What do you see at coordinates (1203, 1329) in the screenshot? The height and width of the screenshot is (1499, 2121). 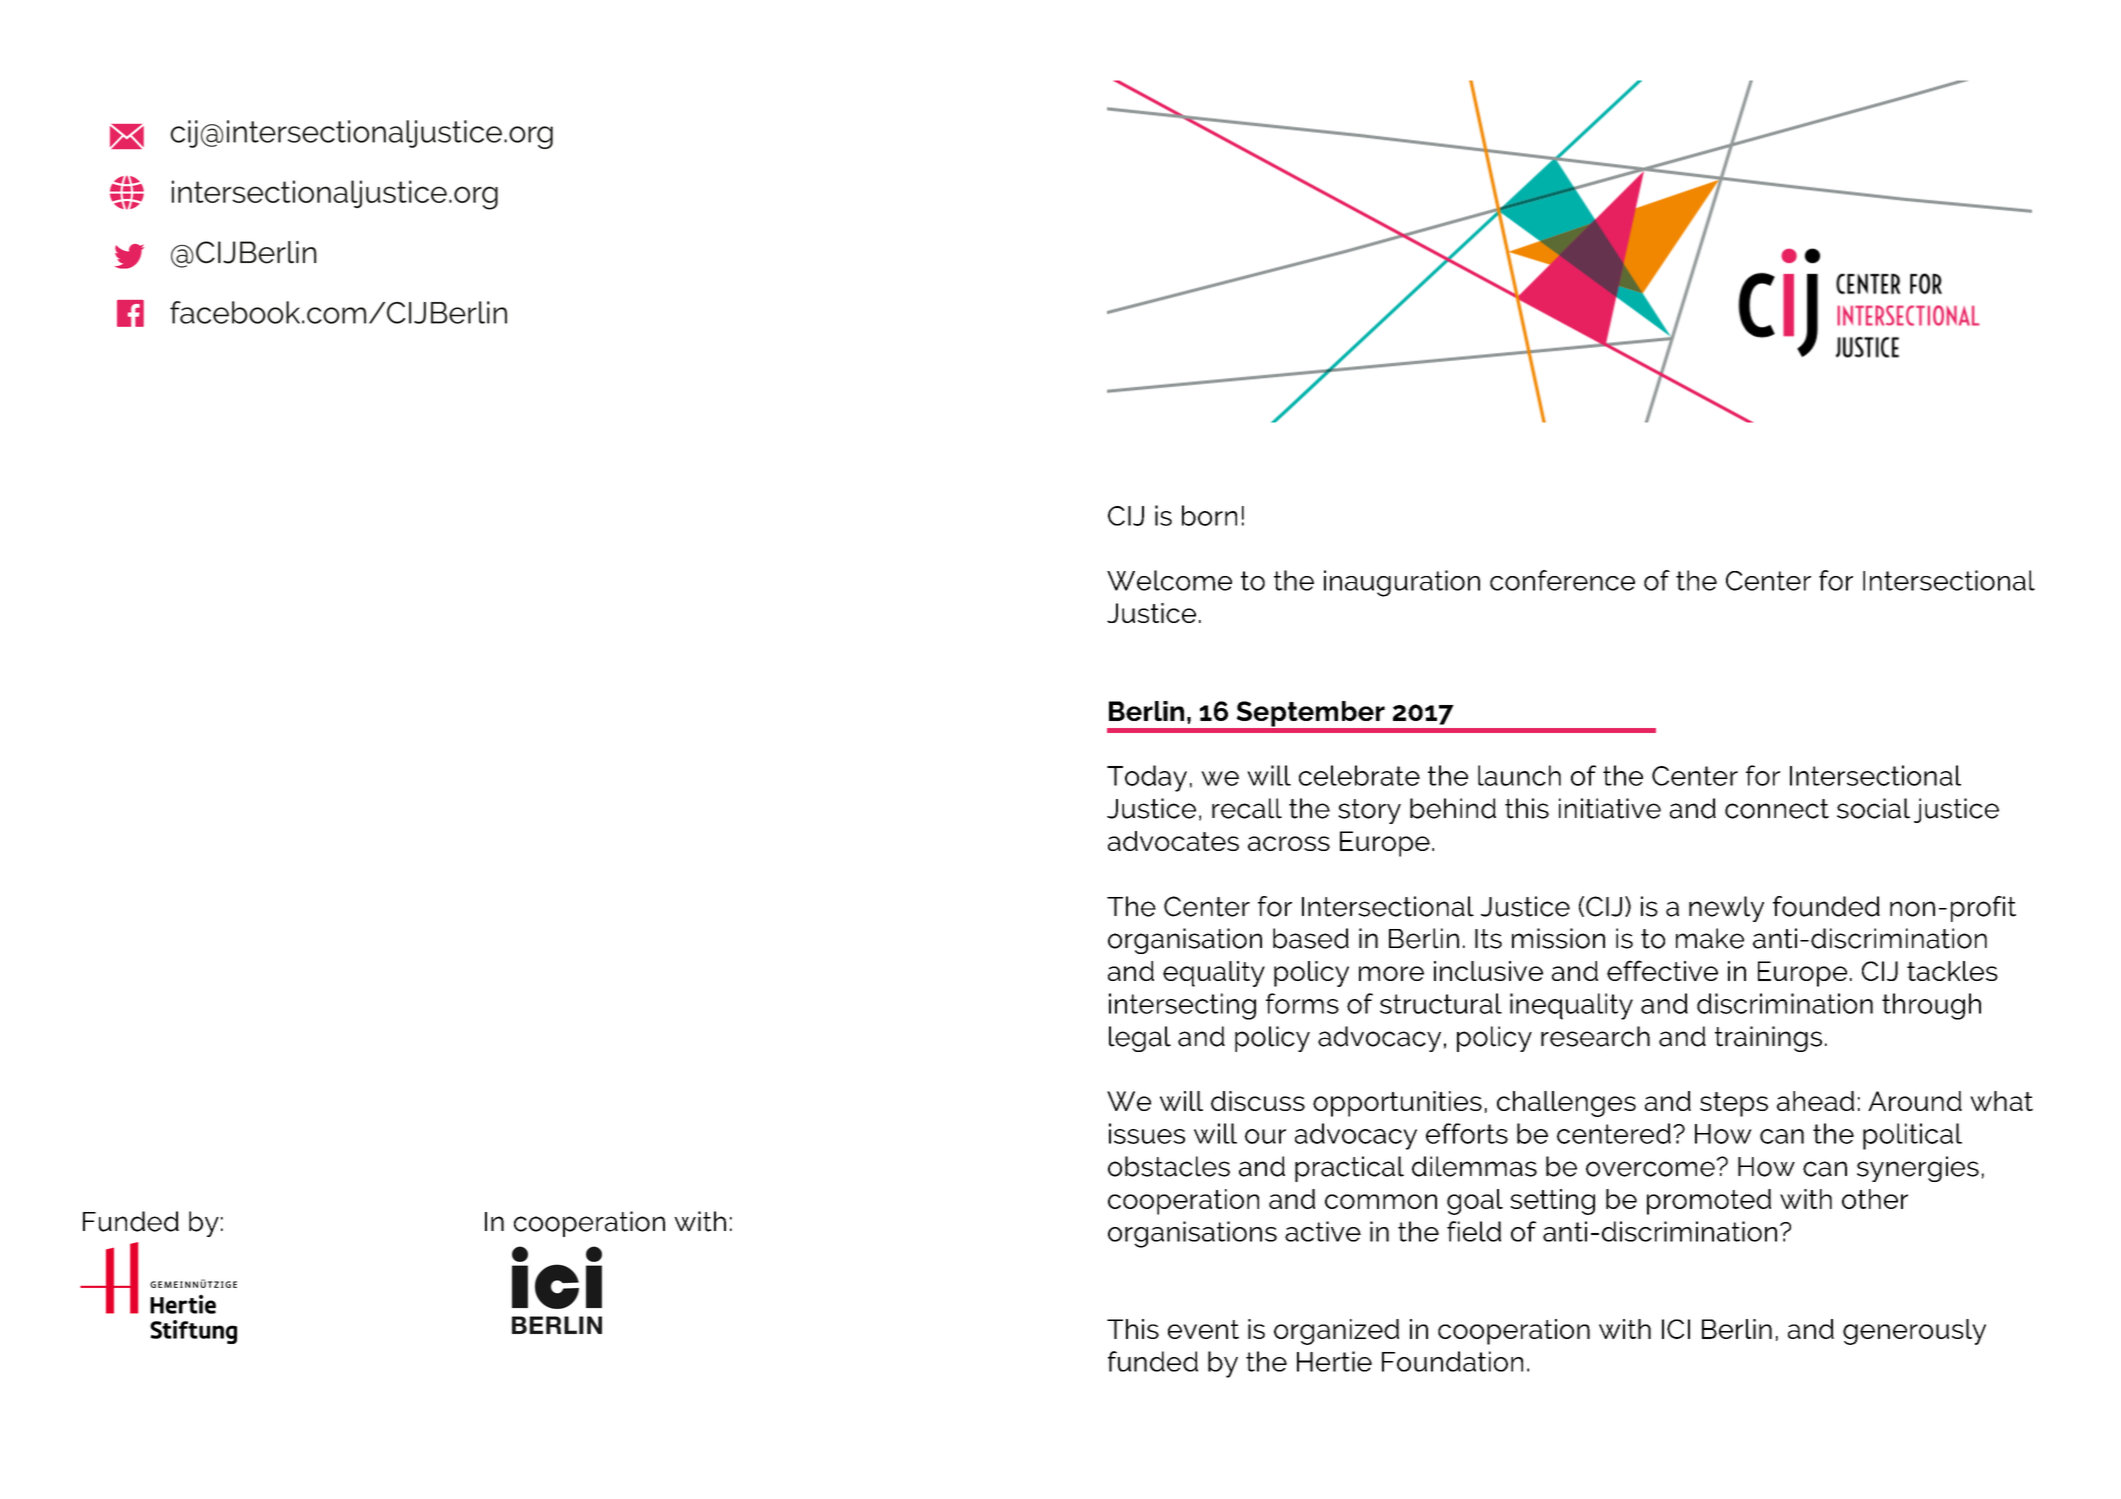 I see `event` at bounding box center [1203, 1329].
